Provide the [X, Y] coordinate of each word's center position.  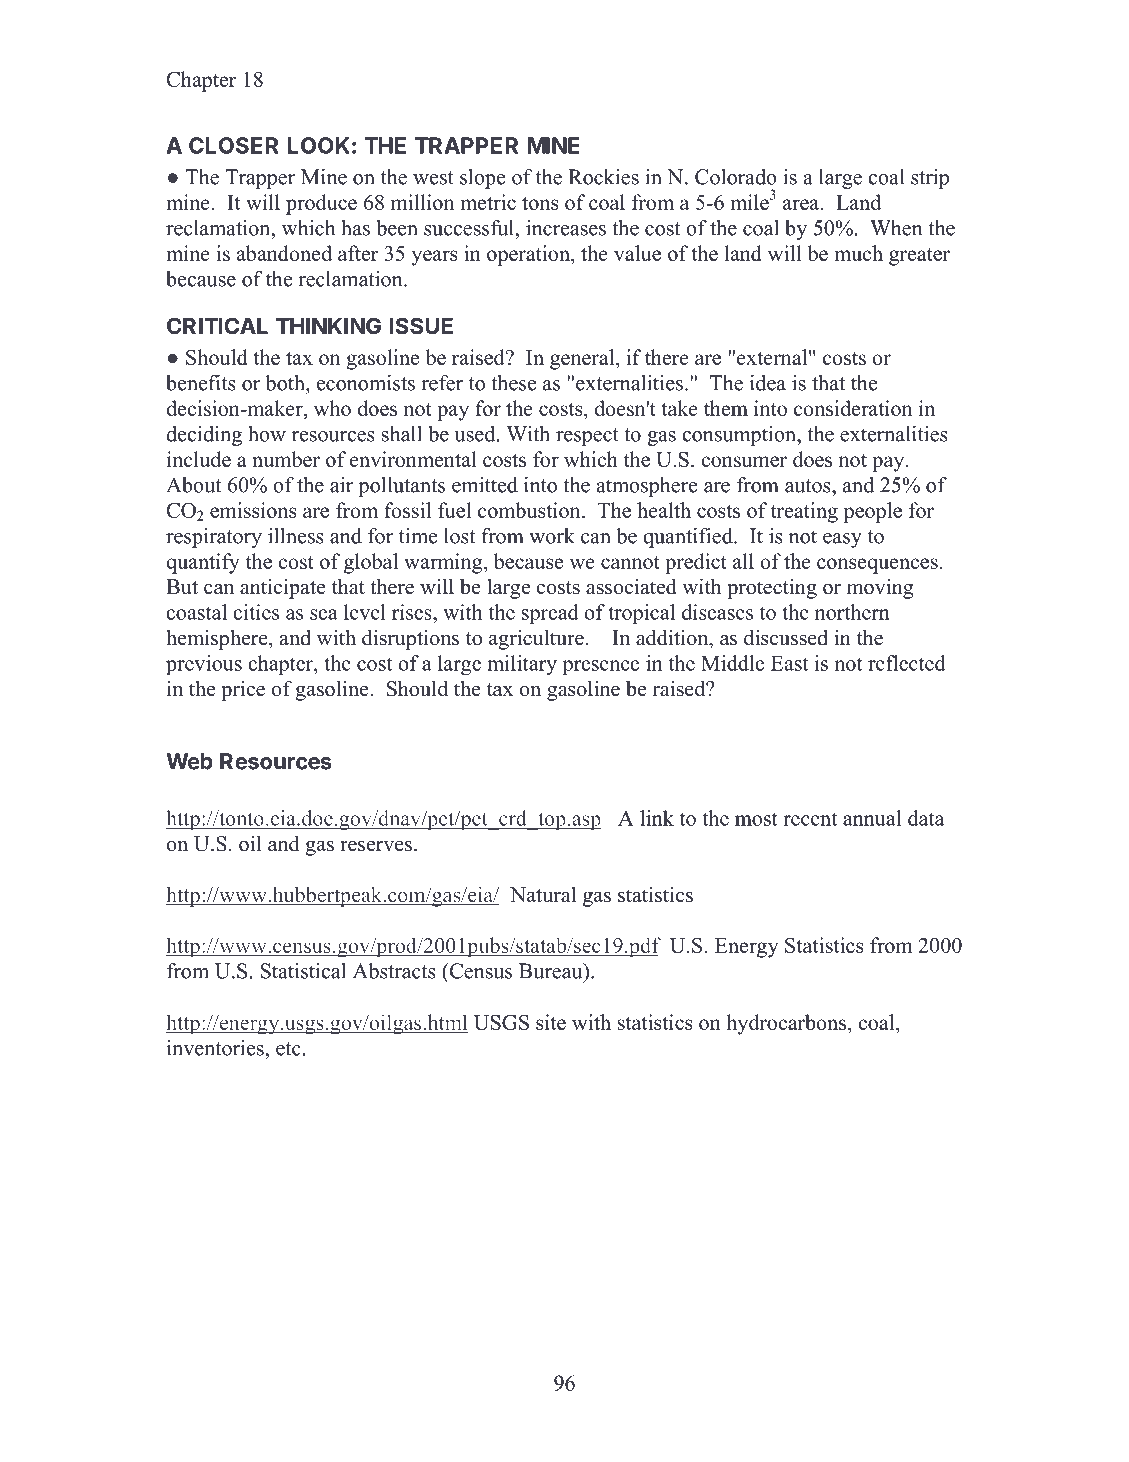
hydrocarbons [786, 1024]
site [551, 1022]
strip [930, 179]
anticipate [282, 588]
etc [288, 1049]
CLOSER [234, 145]
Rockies [603, 177]
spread [550, 614]
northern [852, 612]
